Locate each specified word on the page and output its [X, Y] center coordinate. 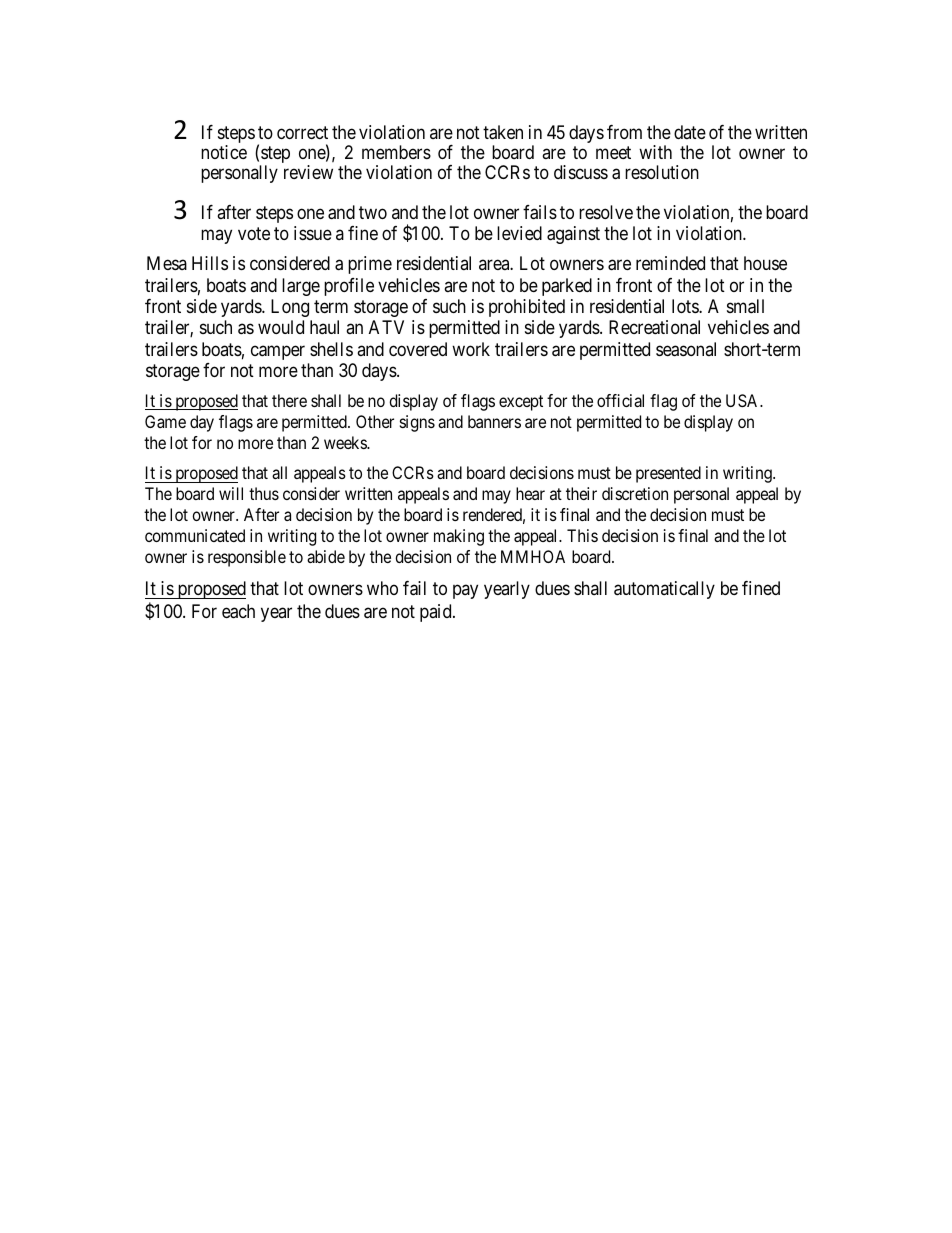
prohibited [527, 308]
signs [417, 423]
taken [503, 132]
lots [686, 306]
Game [165, 421]
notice [224, 152]
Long [290, 308]
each [238, 611]
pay [465, 592]
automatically [664, 590]
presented [668, 474]
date [690, 132]
